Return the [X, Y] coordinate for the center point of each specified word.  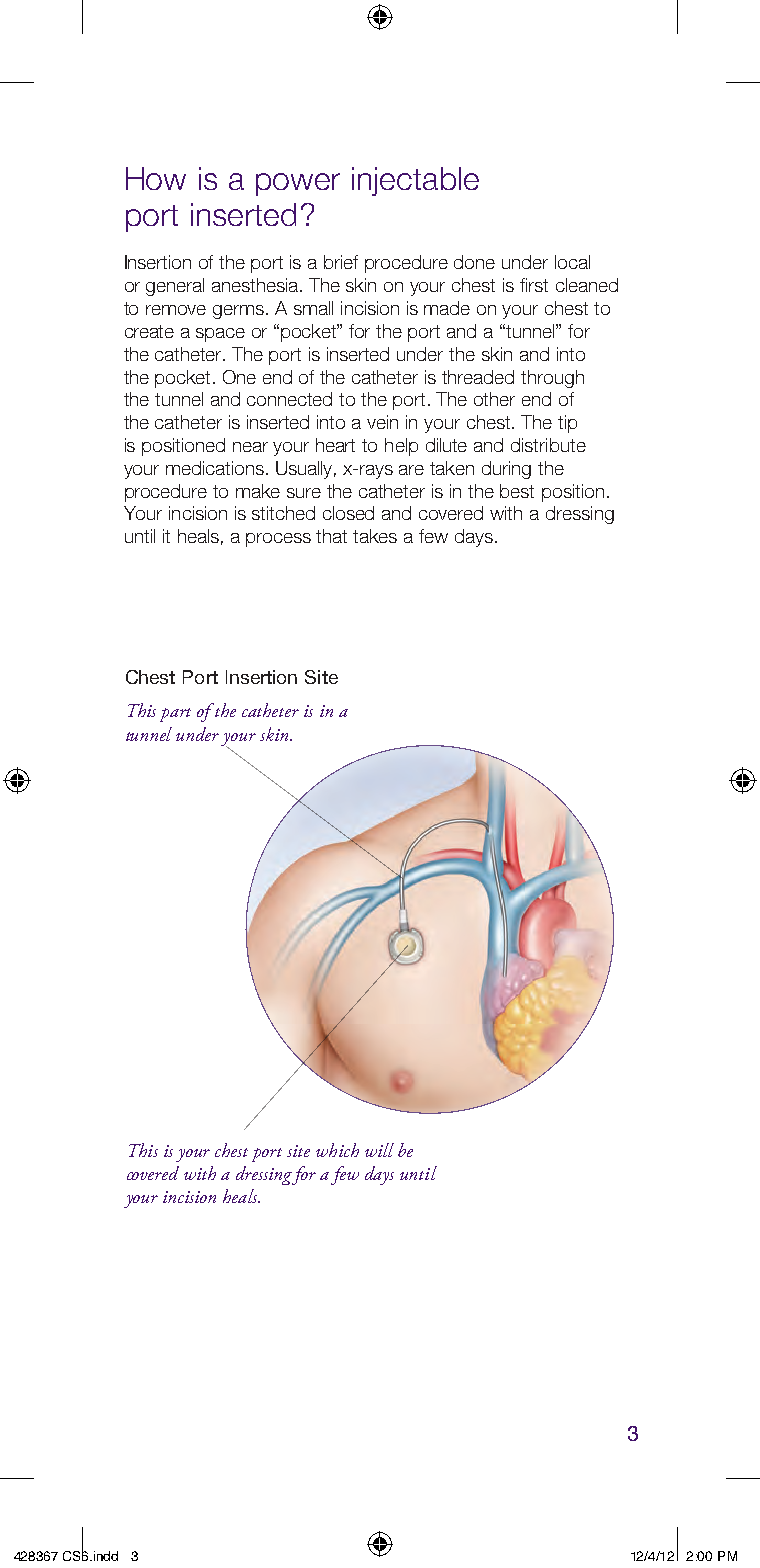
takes [375, 536]
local [572, 262]
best [517, 491]
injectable [415, 181]
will [379, 1150]
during [506, 470]
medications [215, 468]
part [175, 715]
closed [348, 513]
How [156, 178]
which [337, 1150]
